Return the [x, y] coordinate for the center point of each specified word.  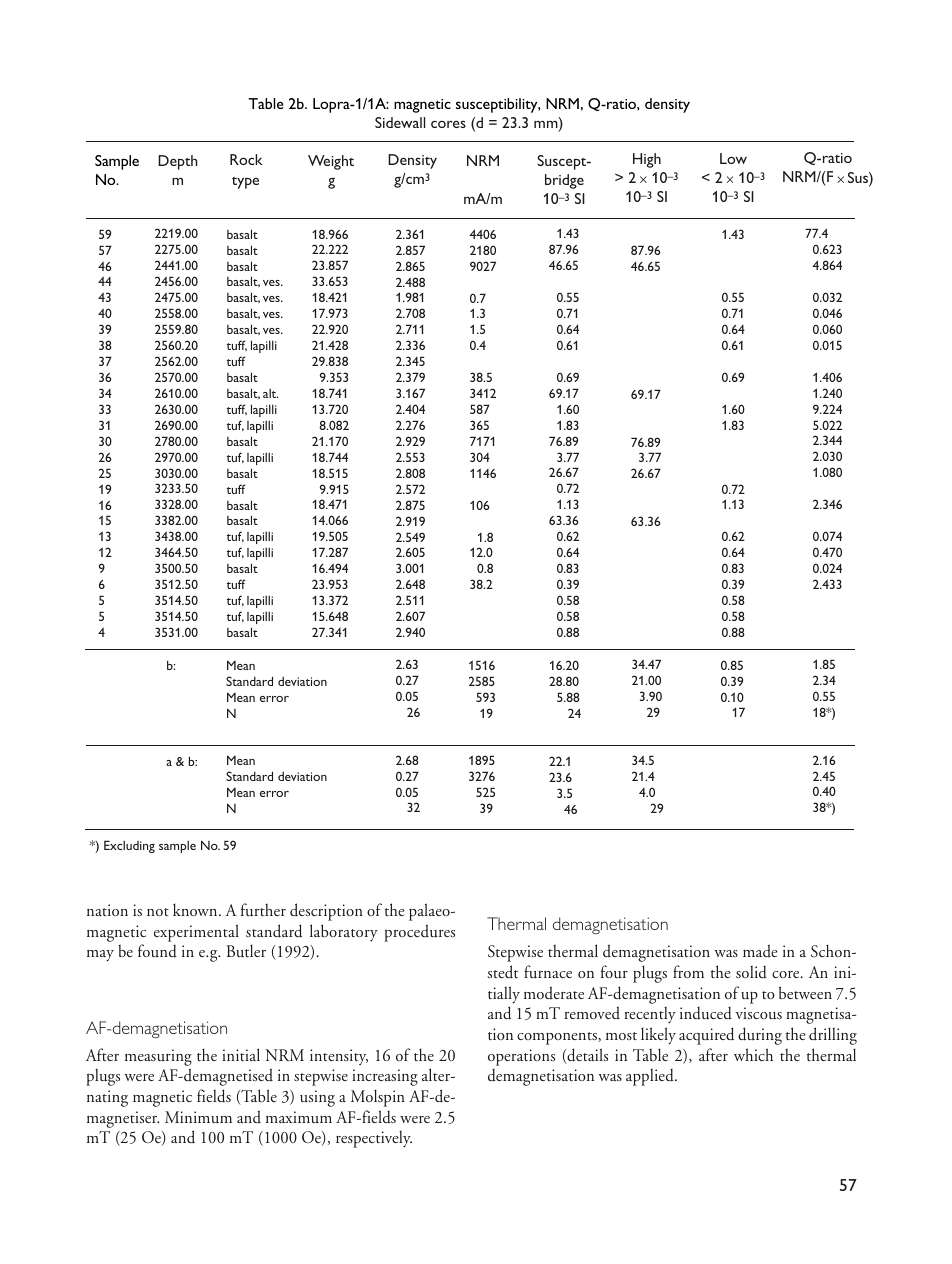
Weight [331, 162]
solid [751, 972]
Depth [178, 162]
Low [733, 158]
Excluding [129, 846]
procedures [419, 933]
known [196, 909]
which [753, 1054]
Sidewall [400, 122]
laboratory [344, 933]
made [760, 950]
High [647, 160]
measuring [158, 1057]
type [245, 183]
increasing [385, 1077]
